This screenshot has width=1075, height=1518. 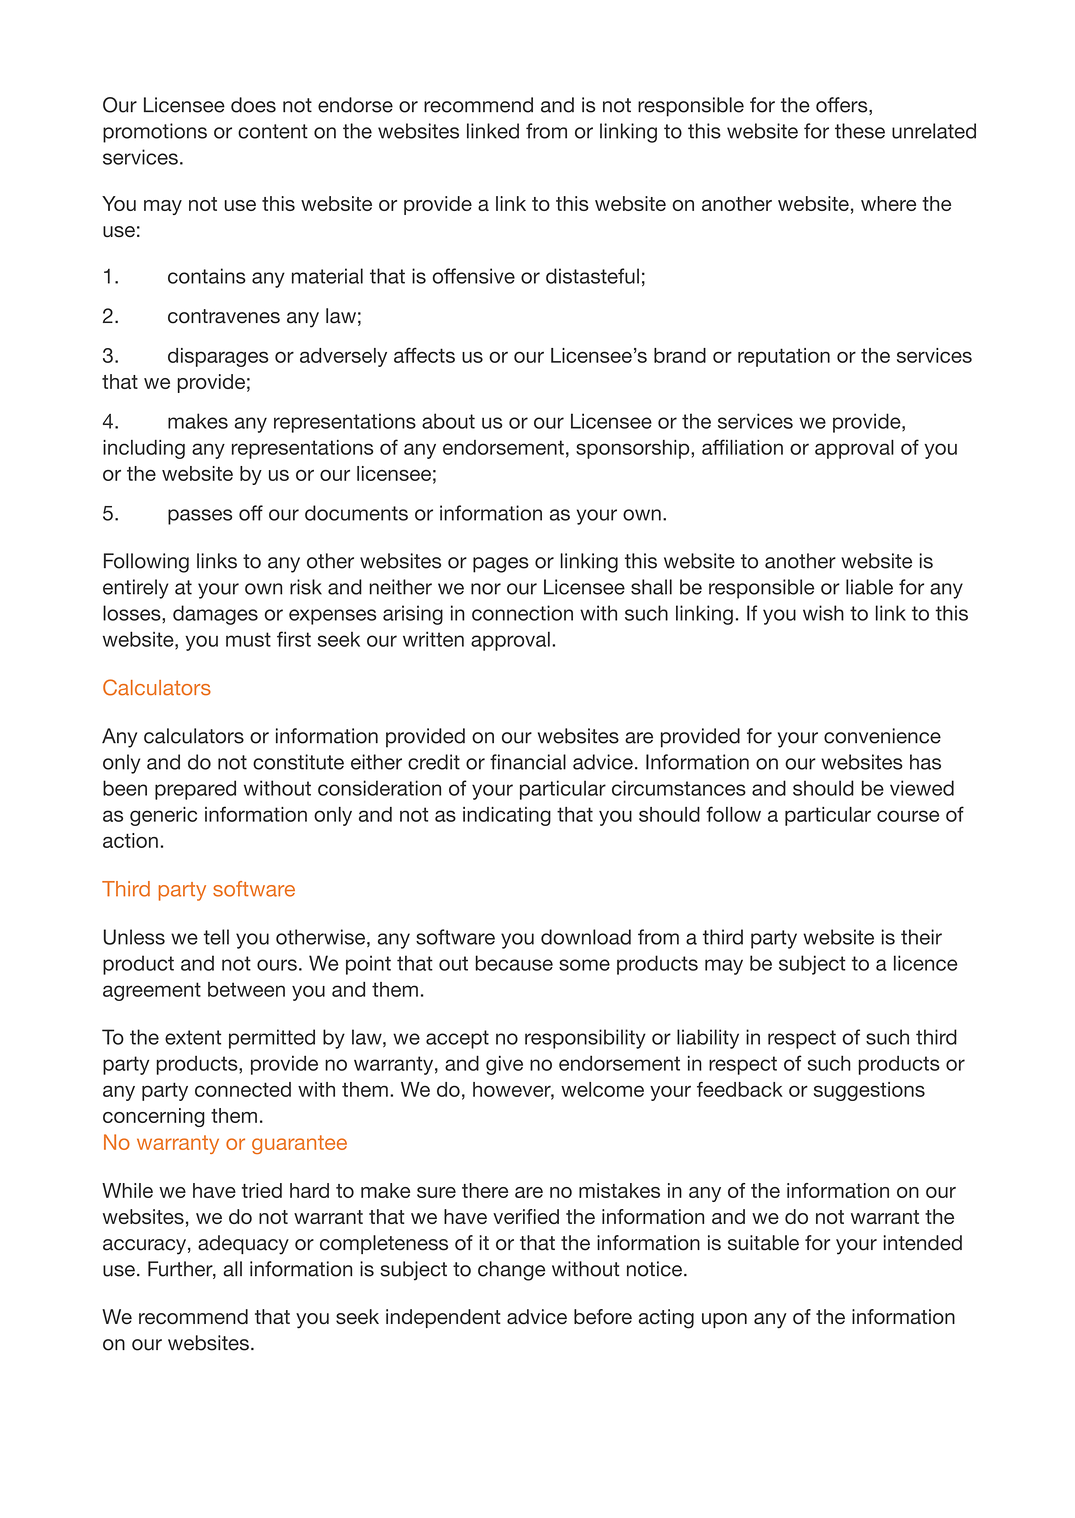 I want to click on offensive, so click(x=474, y=276).
